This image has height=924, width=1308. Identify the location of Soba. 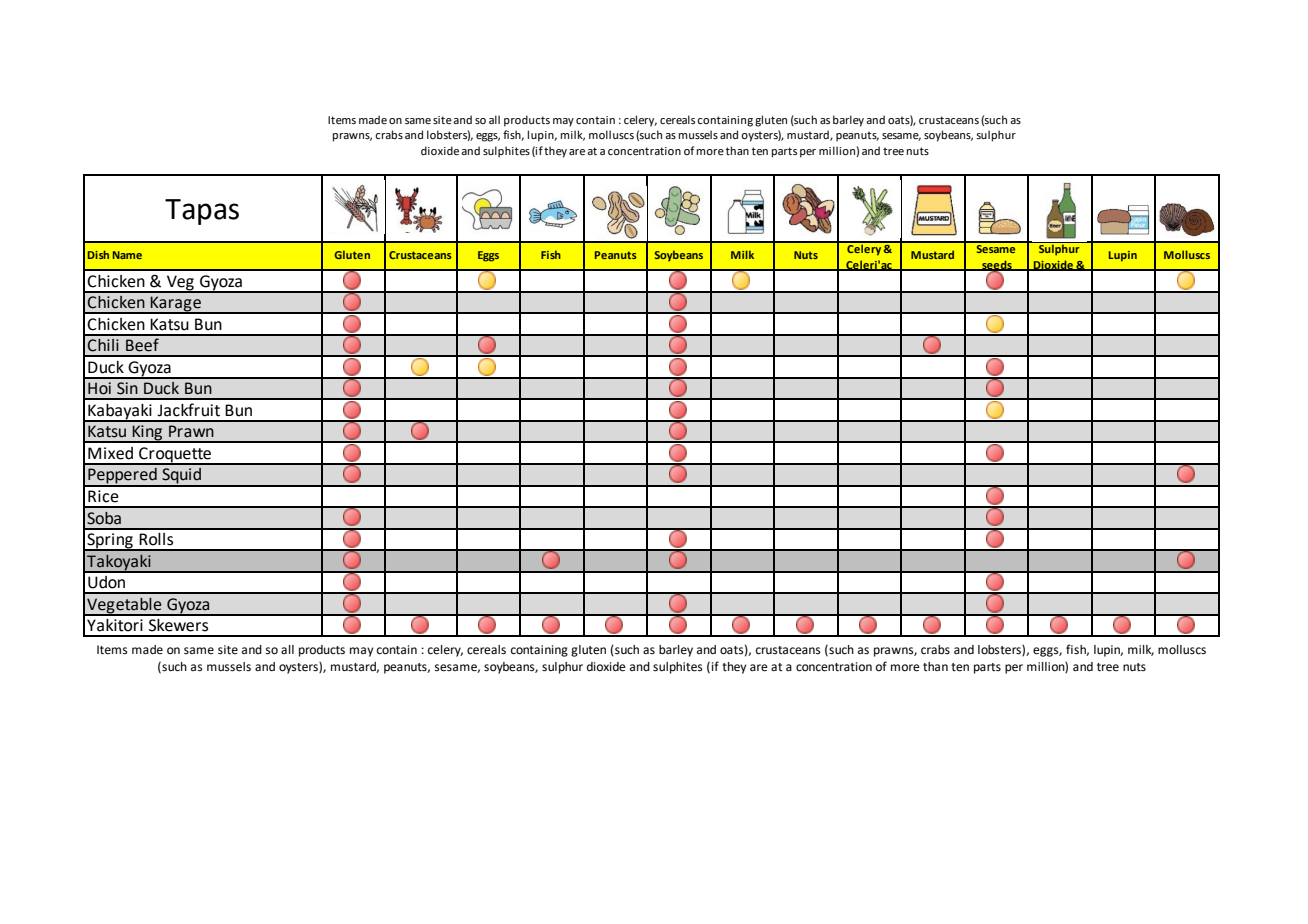
(104, 518).
